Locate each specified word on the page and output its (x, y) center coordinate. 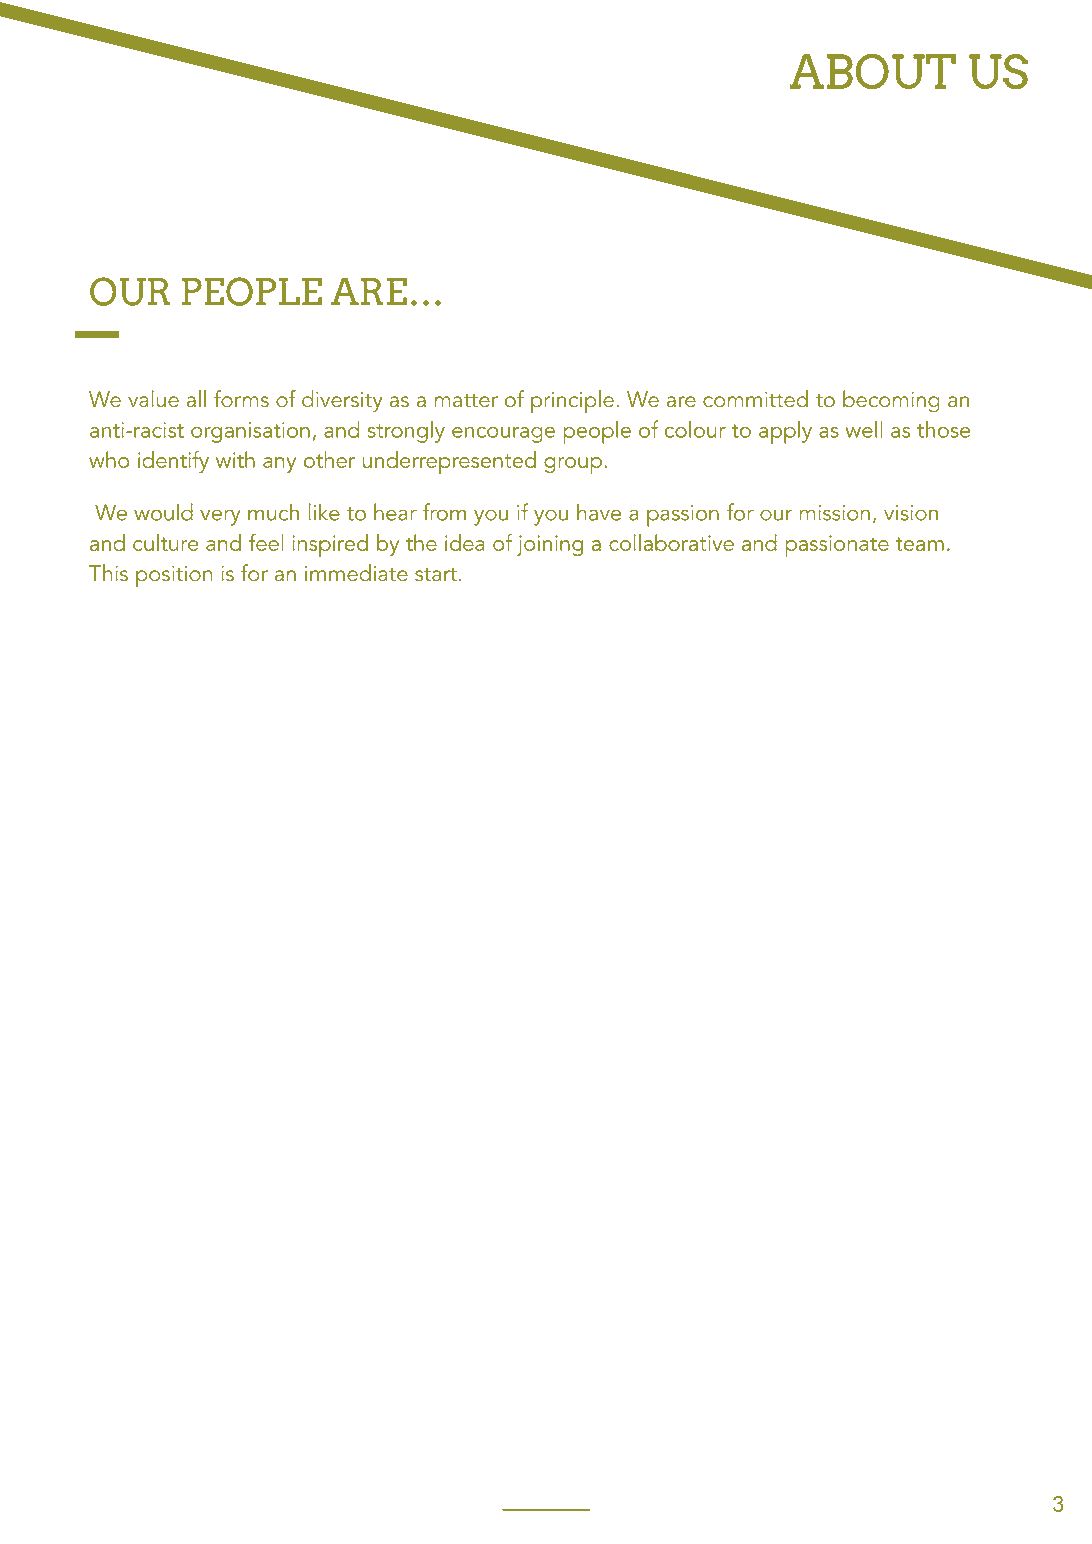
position (174, 576)
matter (466, 401)
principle (572, 402)
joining (550, 545)
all (196, 399)
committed (755, 399)
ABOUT (872, 71)
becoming (891, 401)
